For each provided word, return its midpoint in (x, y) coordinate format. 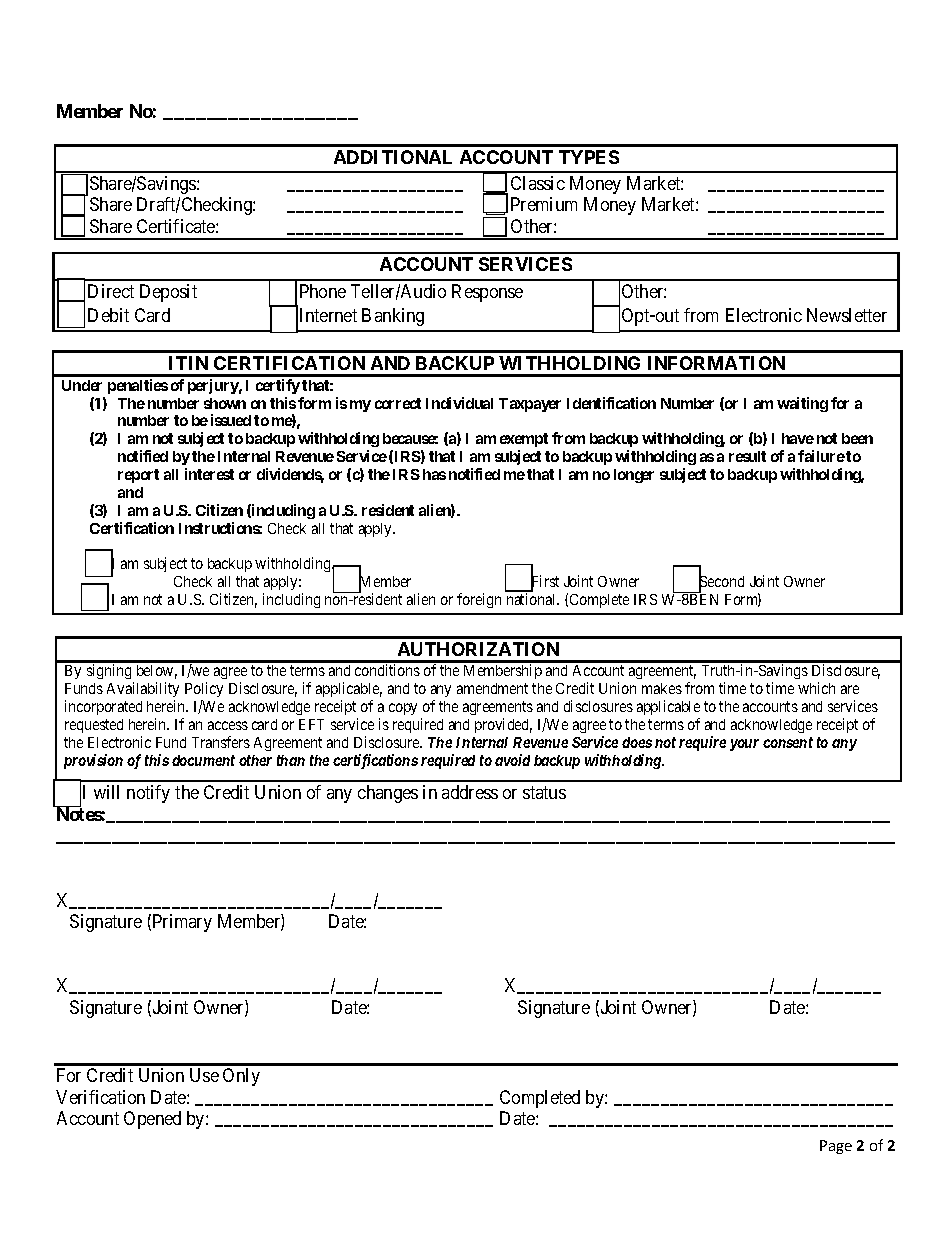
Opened (152, 1120)
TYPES (589, 157)
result (747, 456)
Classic (538, 183)
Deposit (168, 293)
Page (836, 1147)
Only (241, 1077)
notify (148, 794)
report (138, 476)
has (434, 474)
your (744, 745)
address (470, 792)
